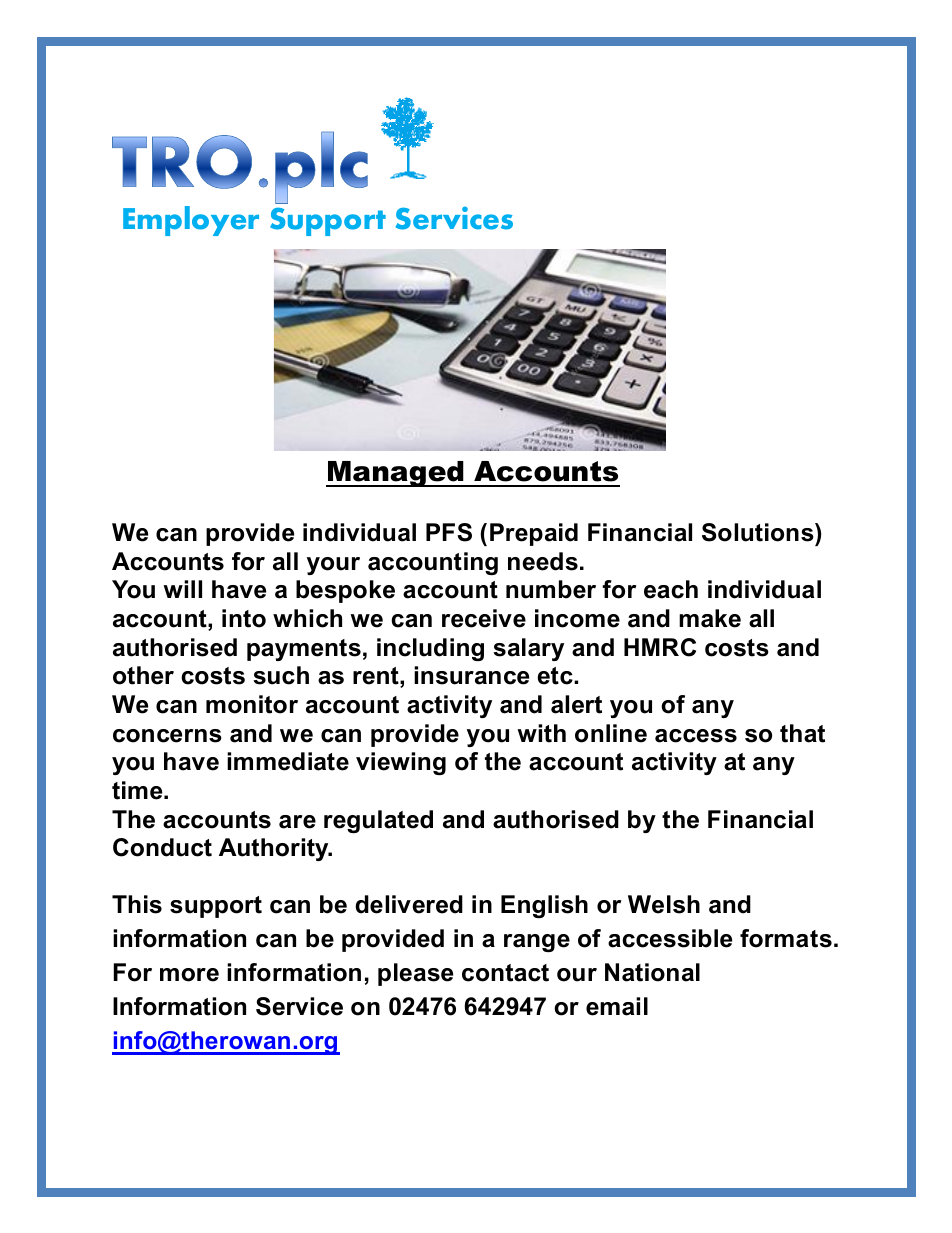 The height and width of the screenshot is (1233, 952). Describe the element at coordinates (189, 975) in the screenshot. I see `more` at that location.
